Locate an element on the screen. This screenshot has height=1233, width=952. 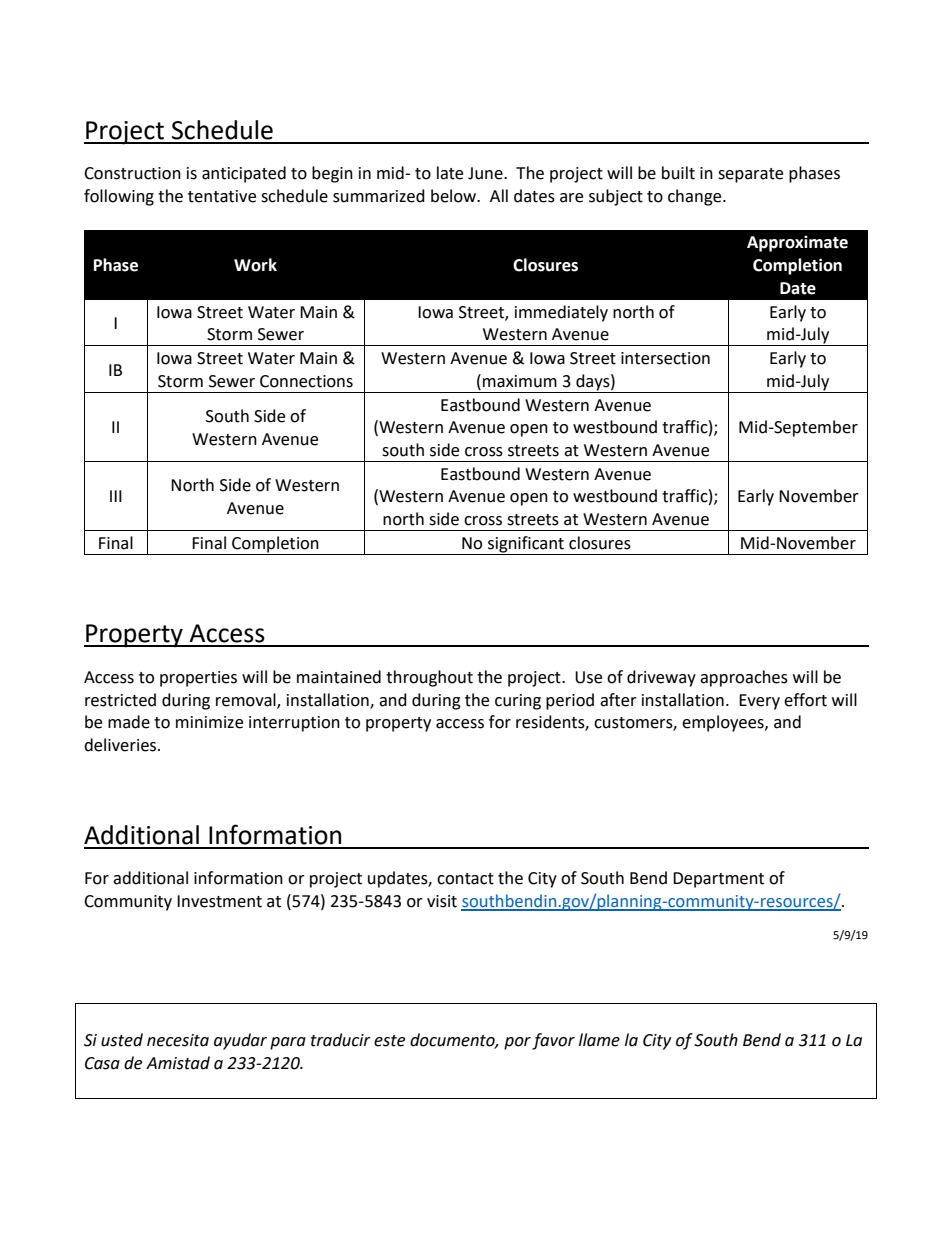
approaches is located at coordinates (744, 678).
